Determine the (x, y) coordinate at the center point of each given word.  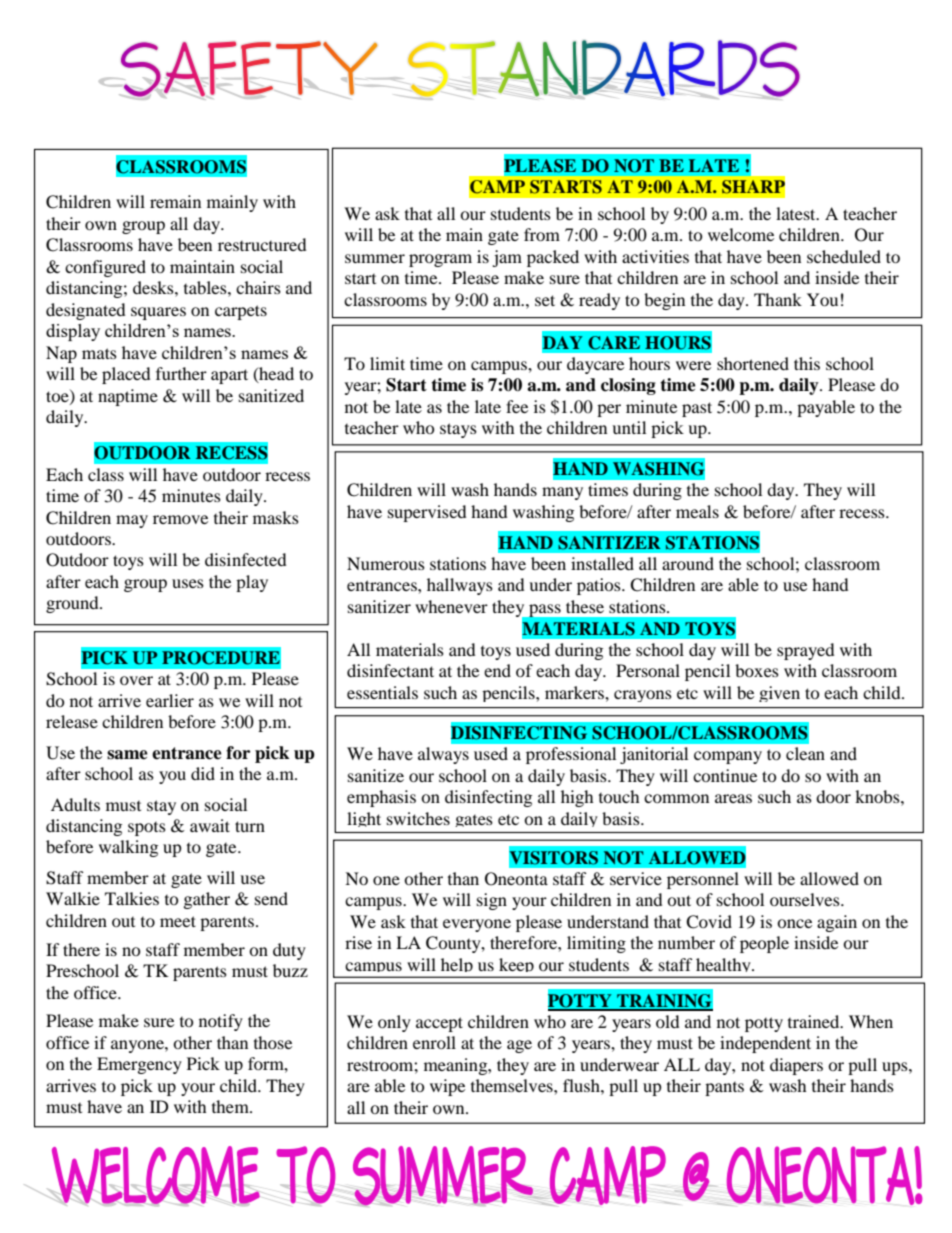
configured (105, 268)
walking (128, 848)
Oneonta (516, 879)
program (440, 260)
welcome (741, 234)
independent (765, 1044)
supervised (427, 513)
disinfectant (390, 670)
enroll (434, 1042)
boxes (757, 670)
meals (697, 511)
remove (180, 519)
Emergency (139, 1065)
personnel (703, 880)
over (136, 680)
